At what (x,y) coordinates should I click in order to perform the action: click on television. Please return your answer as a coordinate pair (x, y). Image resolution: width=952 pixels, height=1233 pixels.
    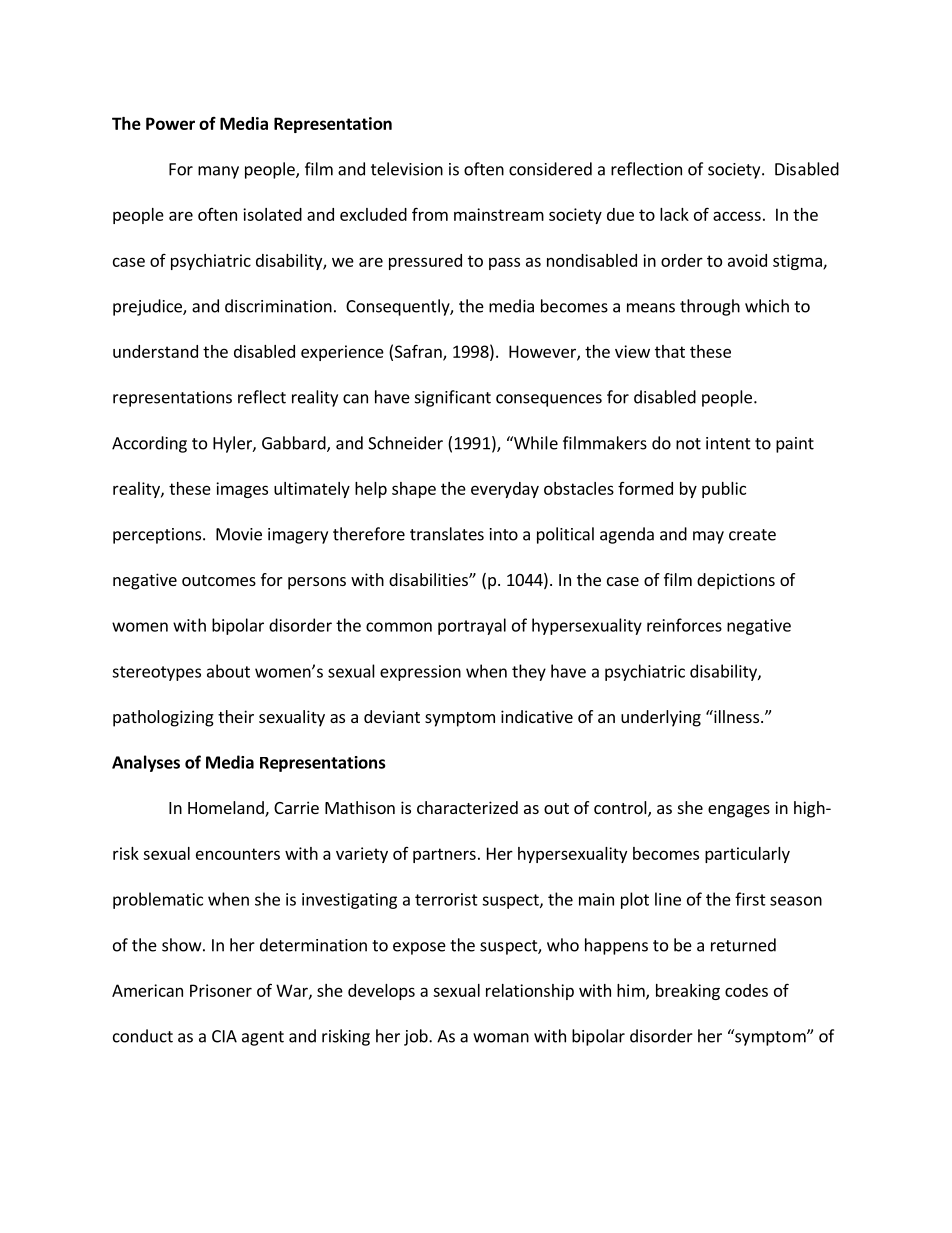
    Looking at the image, I should click on (407, 169).
